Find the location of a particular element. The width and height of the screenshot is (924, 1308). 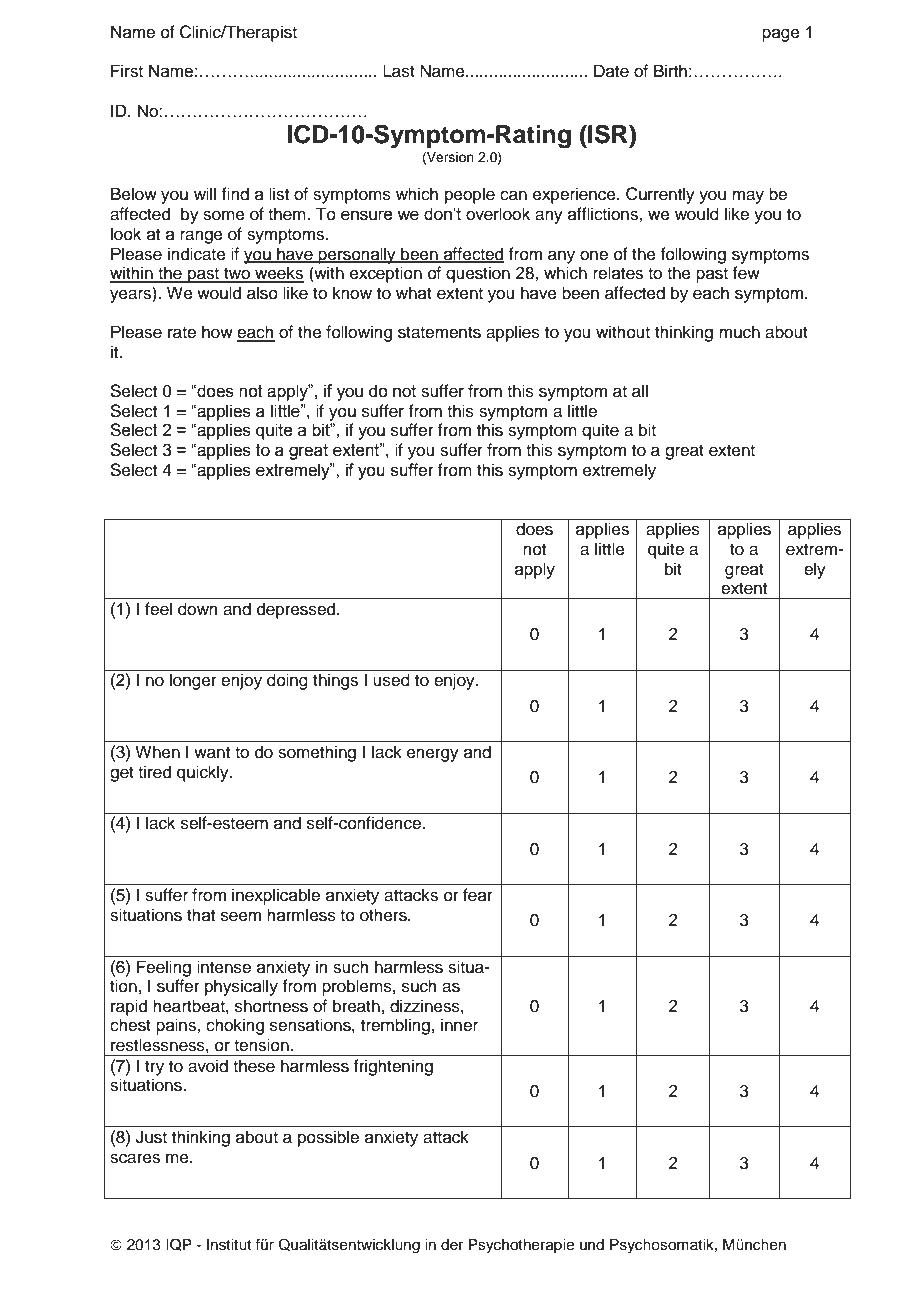

Institut is located at coordinates (229, 1245).
